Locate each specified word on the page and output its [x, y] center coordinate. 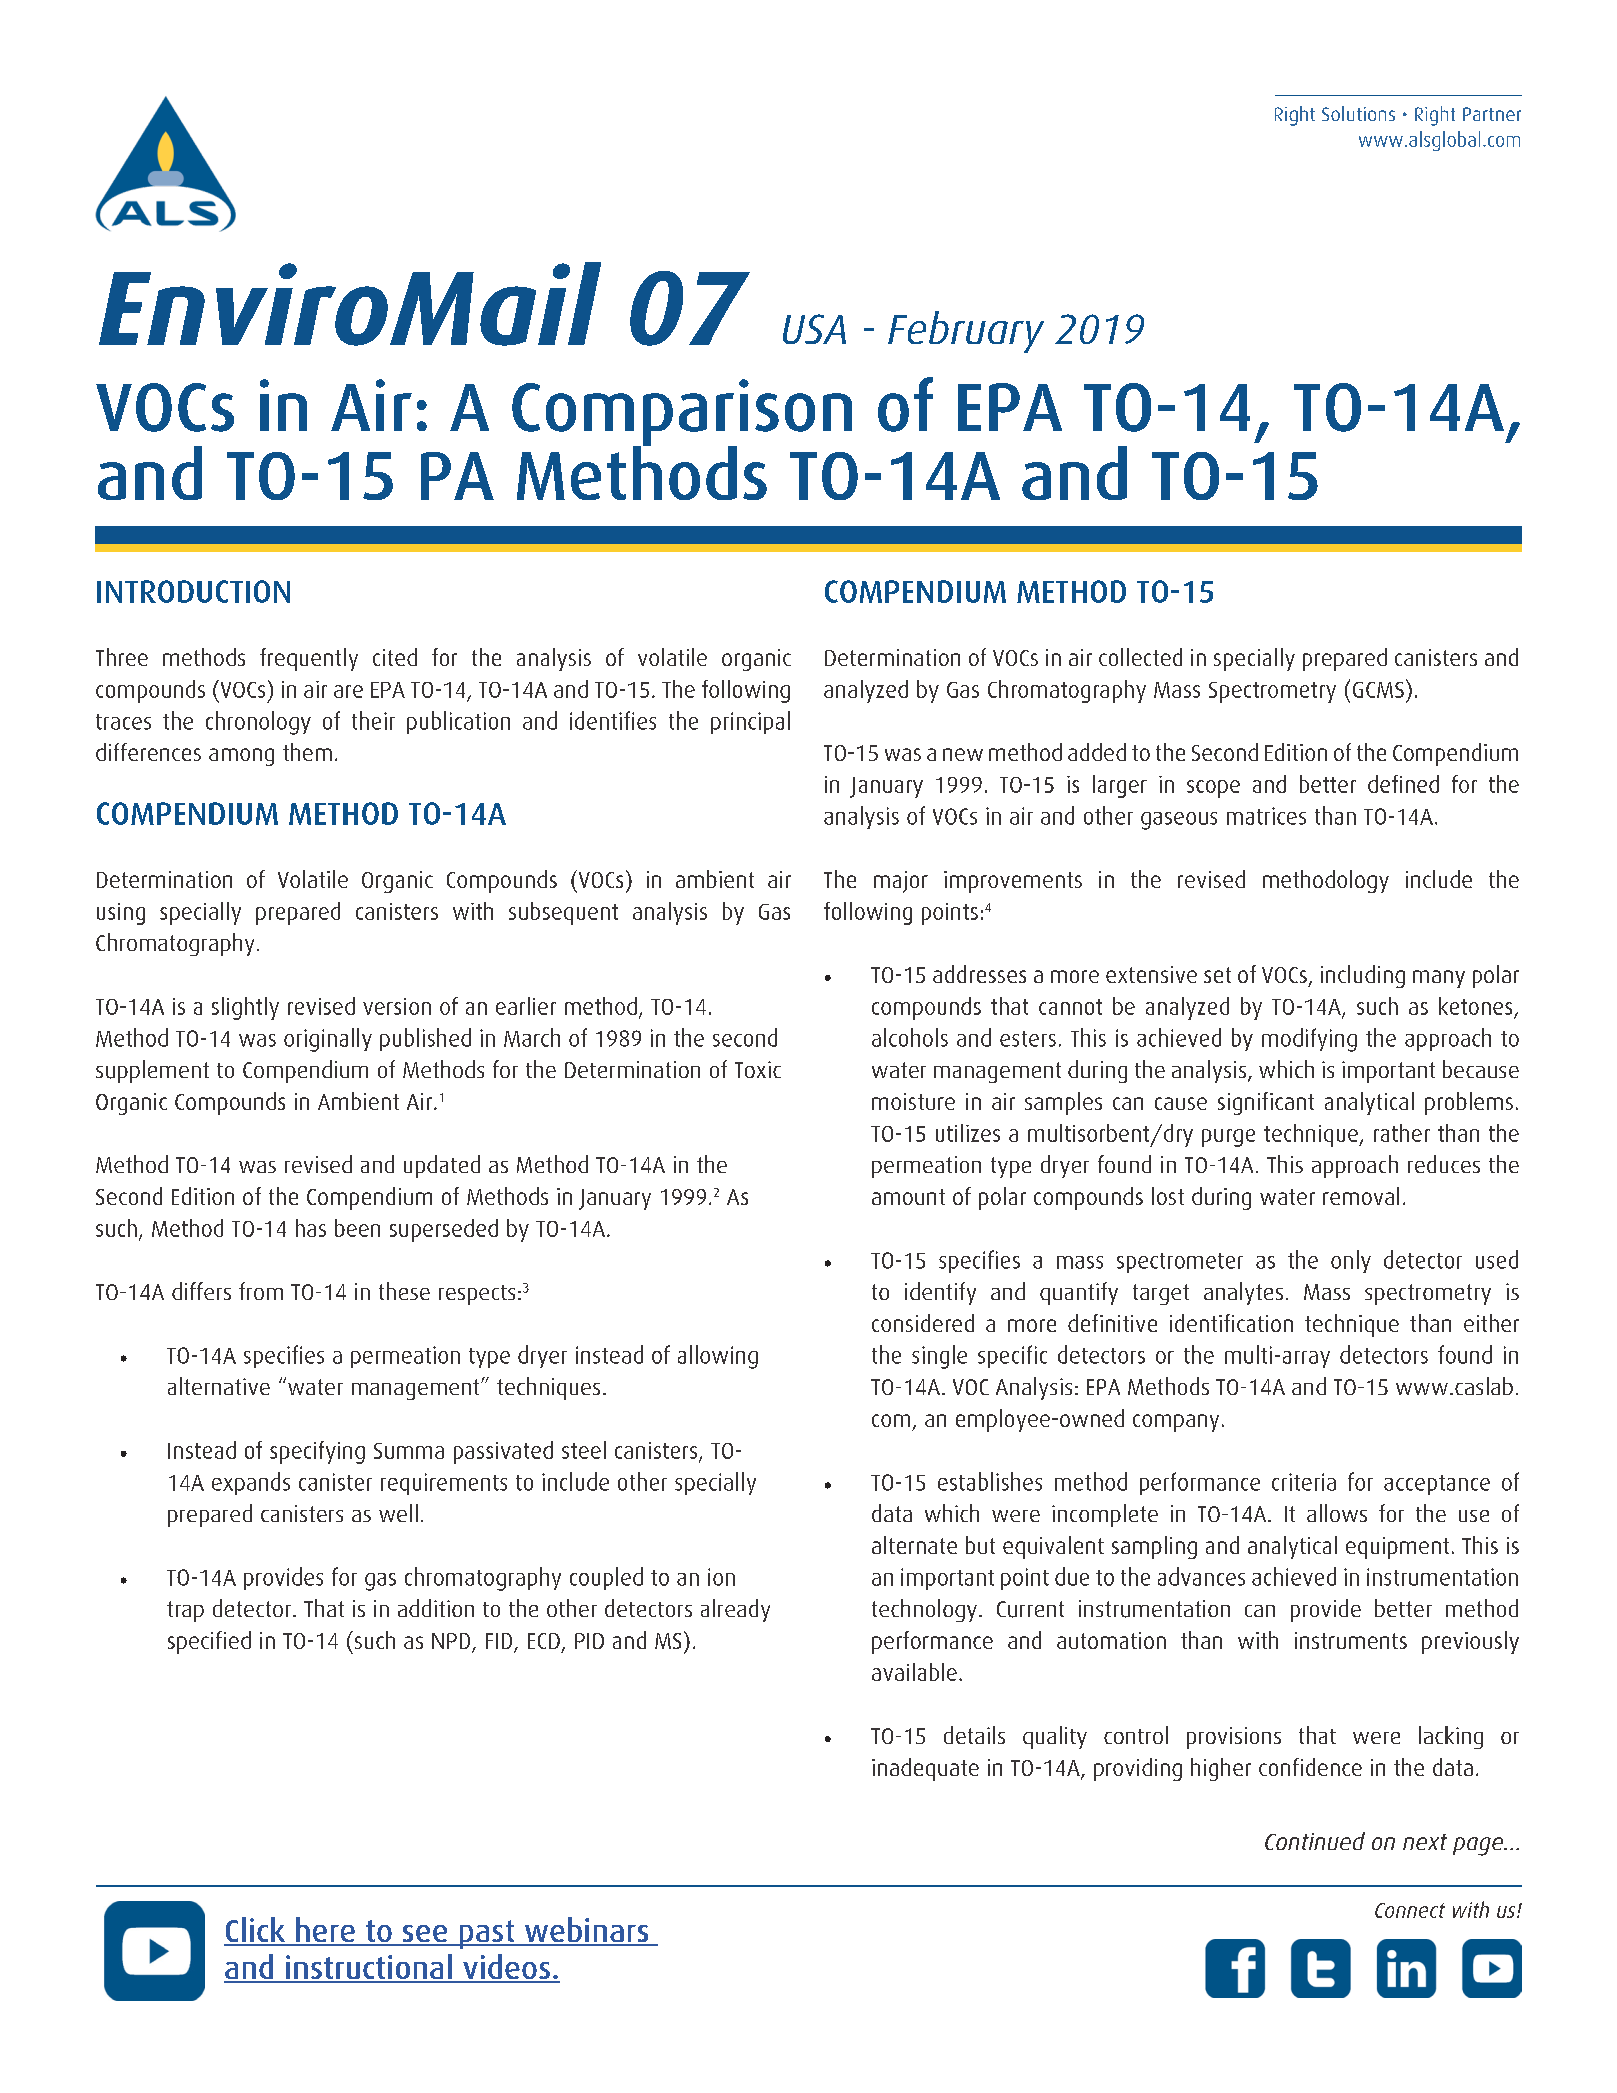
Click [256, 1931]
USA [814, 329]
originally [328, 1040]
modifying [1309, 1040]
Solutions [1358, 113]
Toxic [758, 1069]
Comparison [682, 413]
